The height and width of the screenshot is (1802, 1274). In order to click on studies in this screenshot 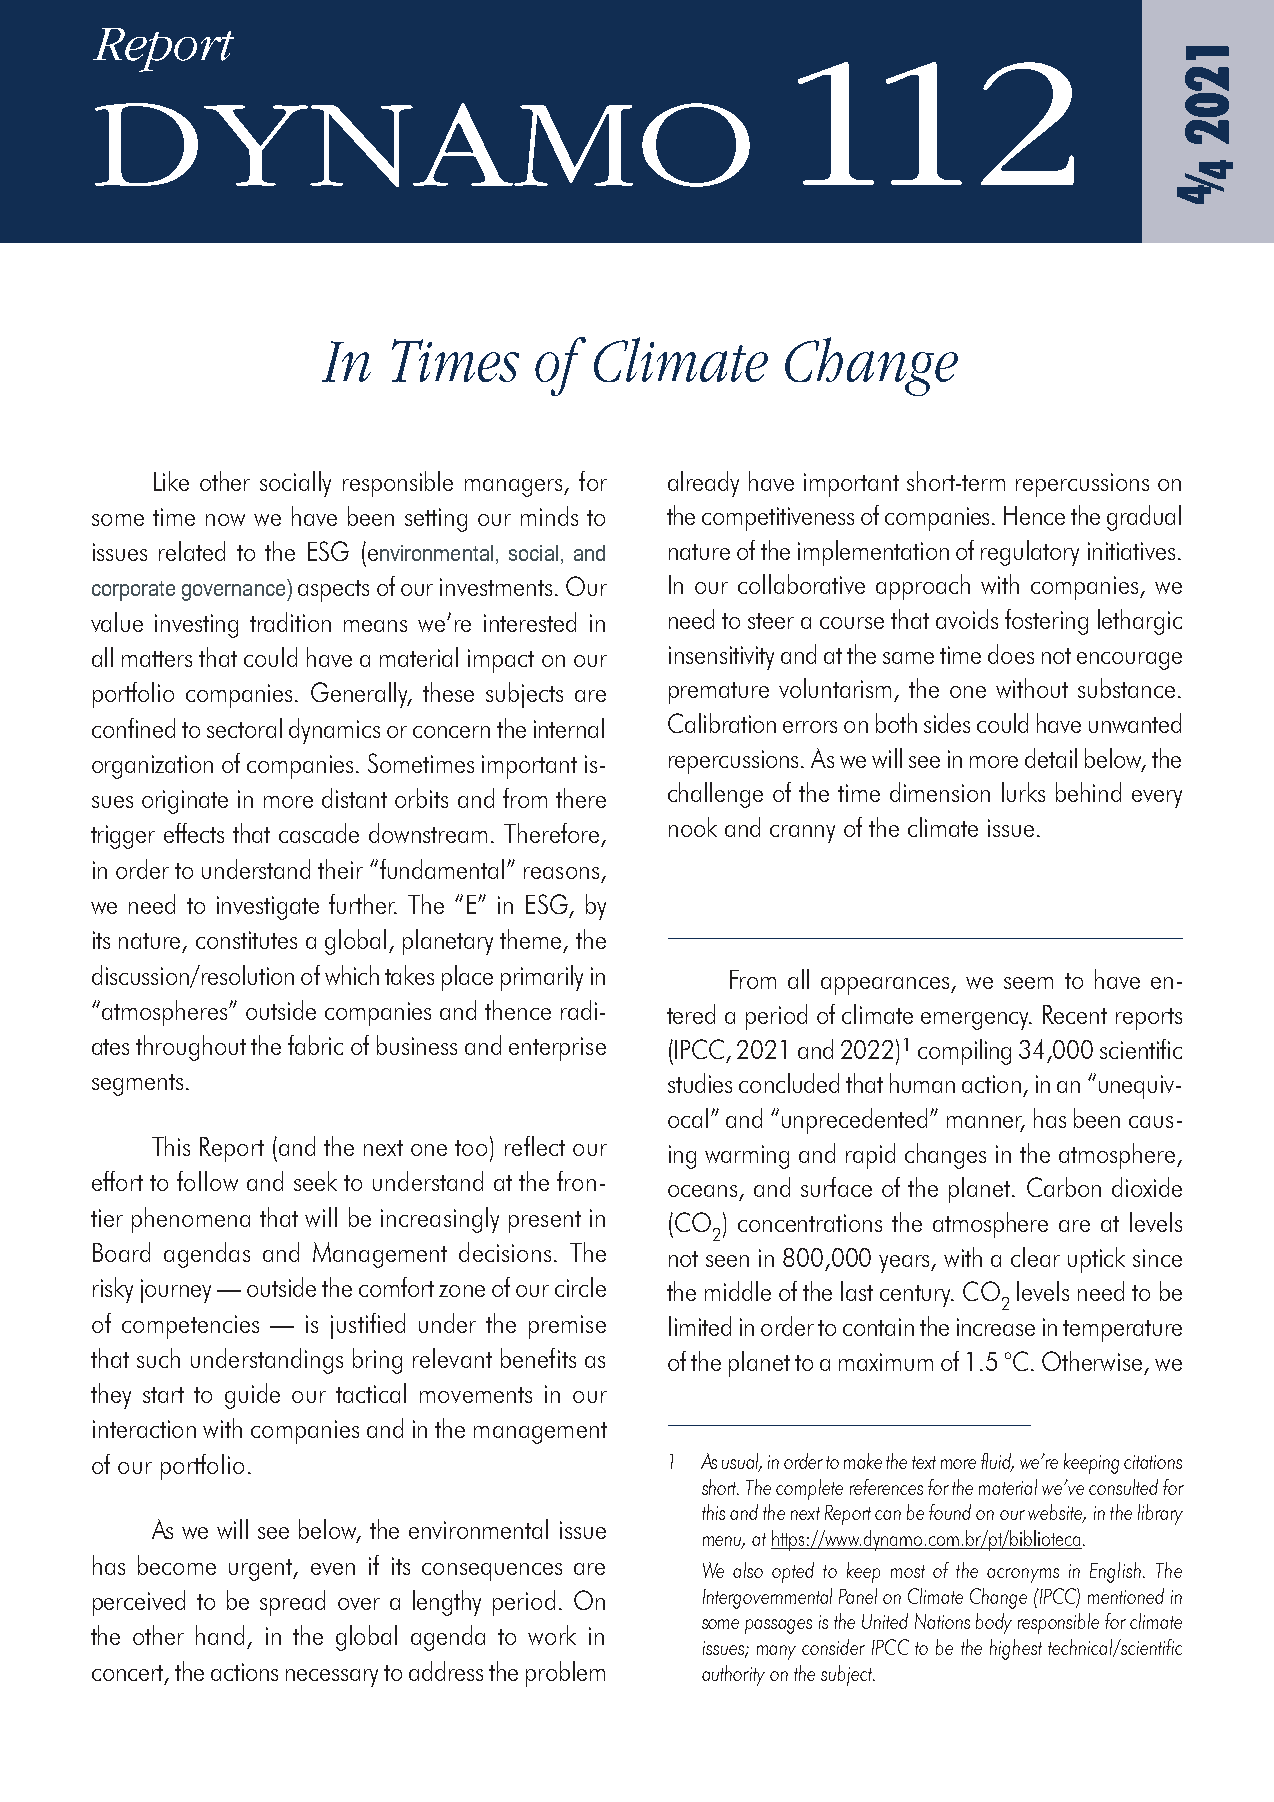, I will do `click(700, 1083)`.
